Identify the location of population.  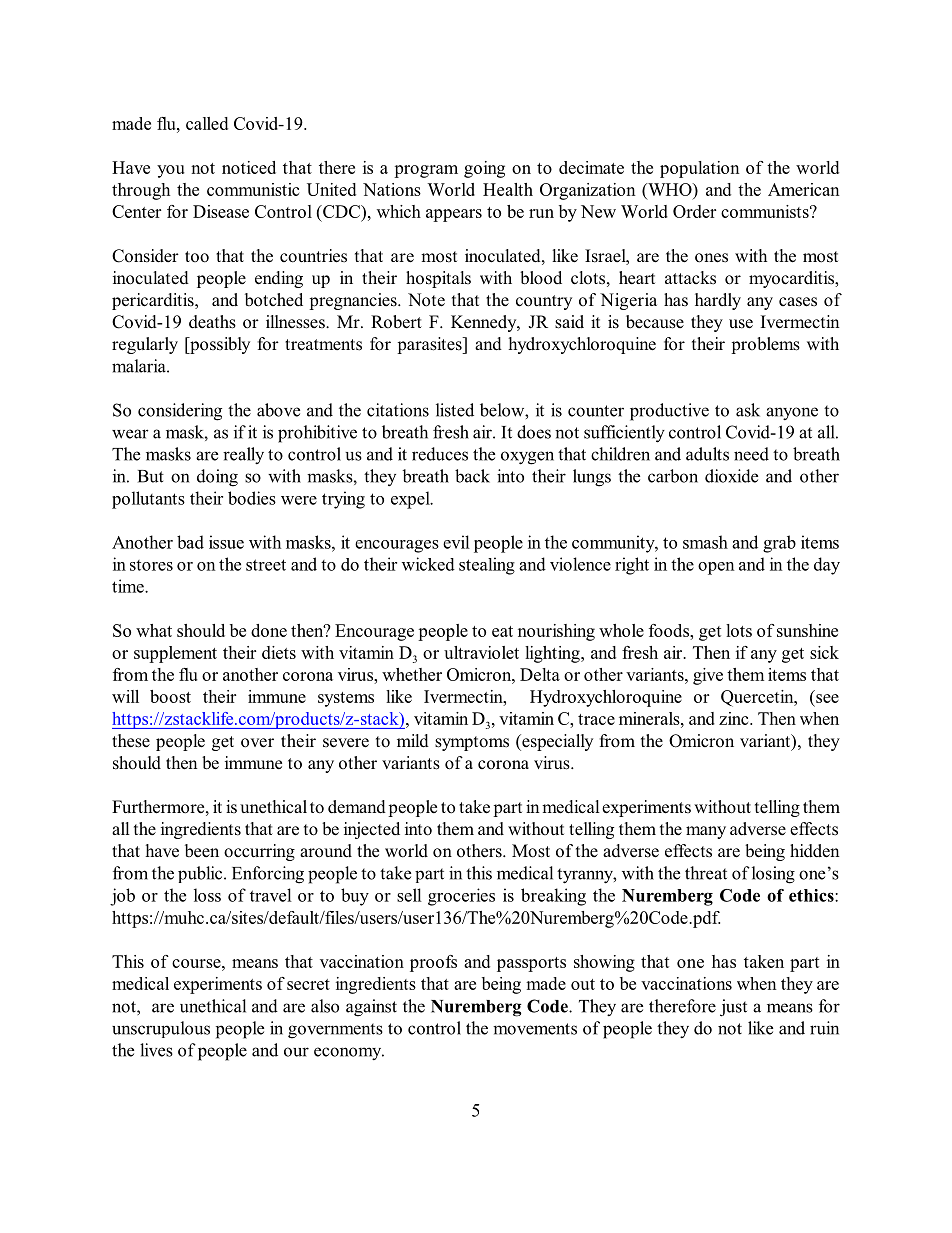
(700, 169).
